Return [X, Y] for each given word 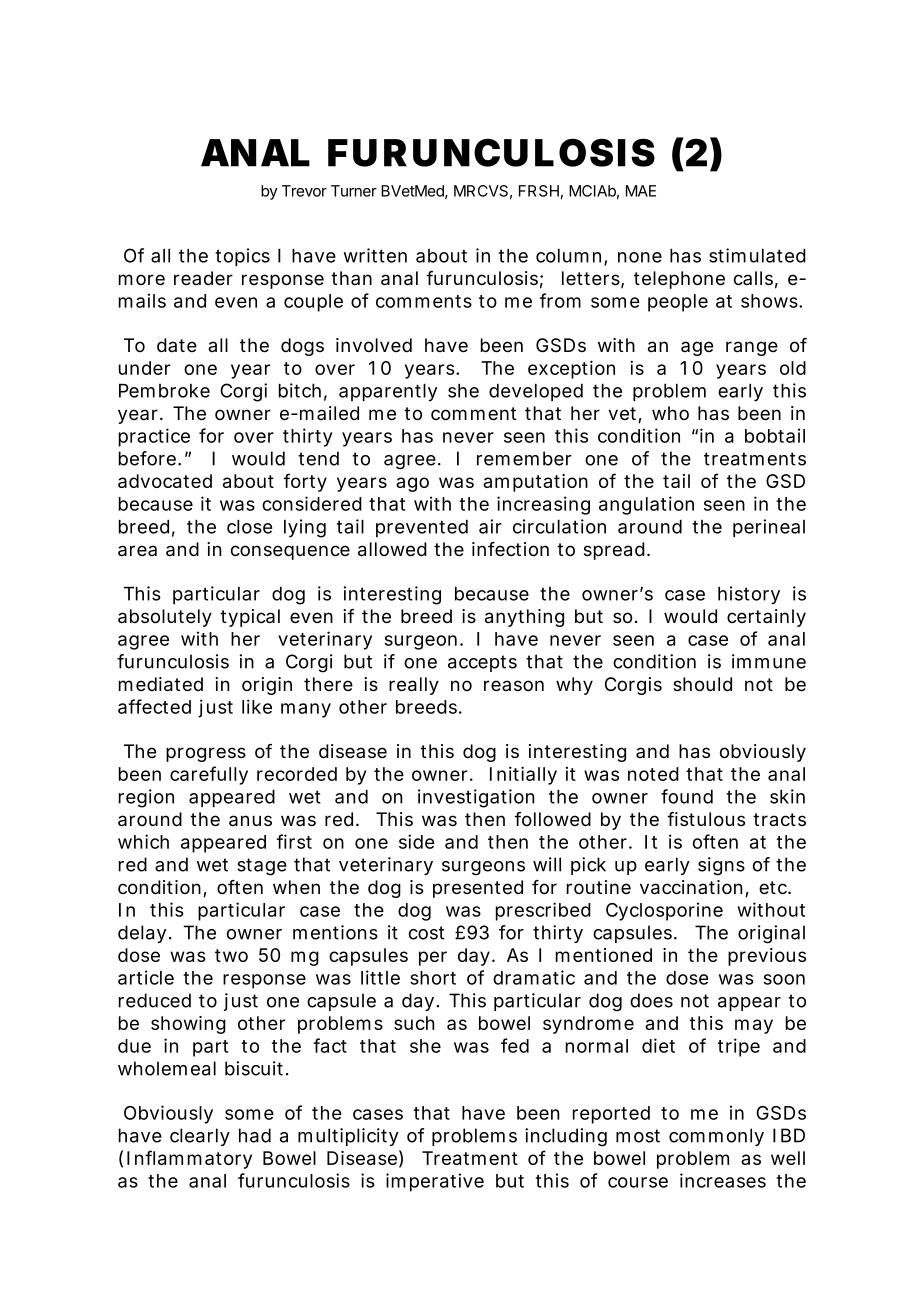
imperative [435, 1182]
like [257, 706]
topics [242, 257]
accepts [482, 663]
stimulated [757, 255]
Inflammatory [189, 1159]
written [375, 255]
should [702, 684]
